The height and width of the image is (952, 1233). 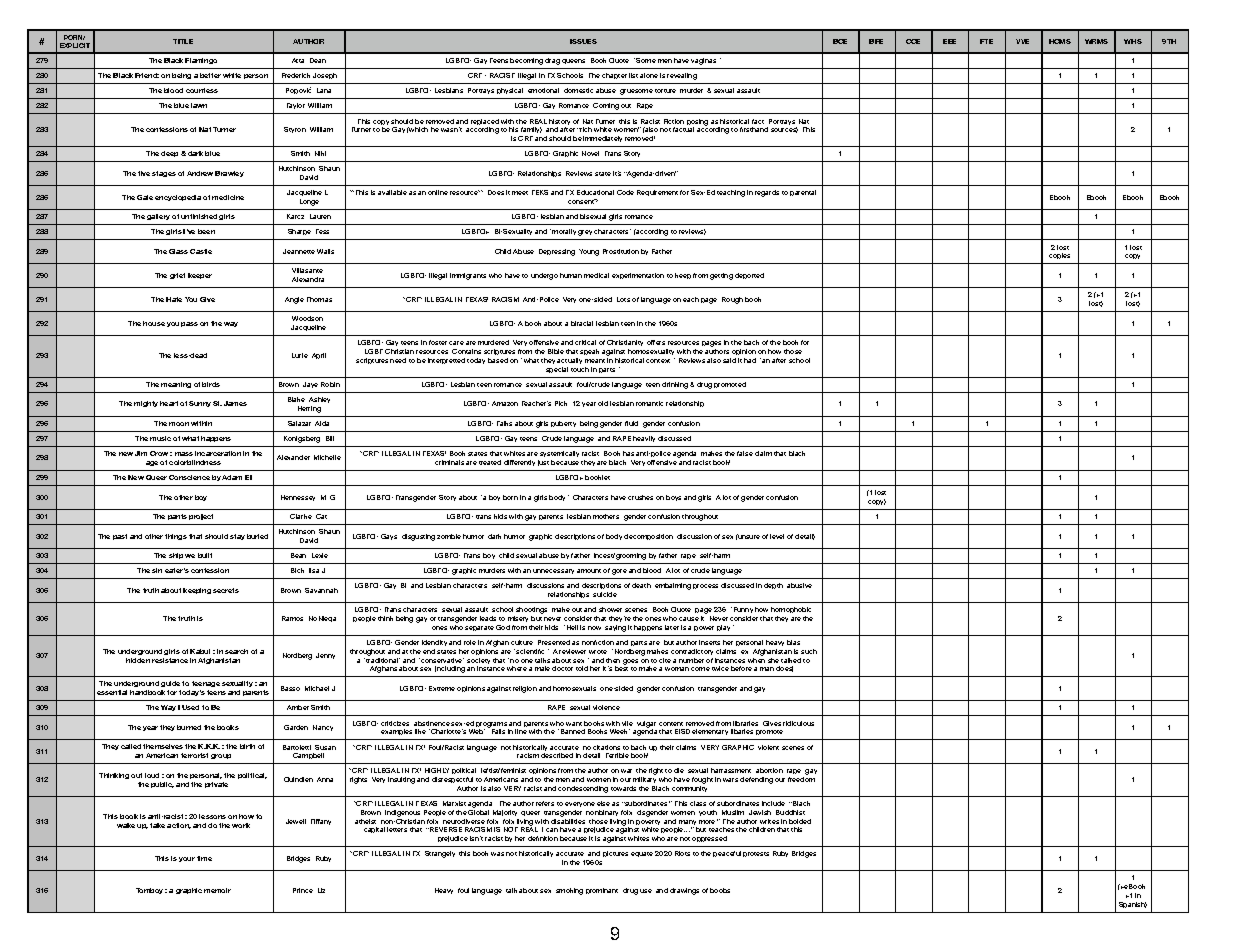 What do you see at coordinates (210, 75) in the image?
I see `better` at bounding box center [210, 75].
